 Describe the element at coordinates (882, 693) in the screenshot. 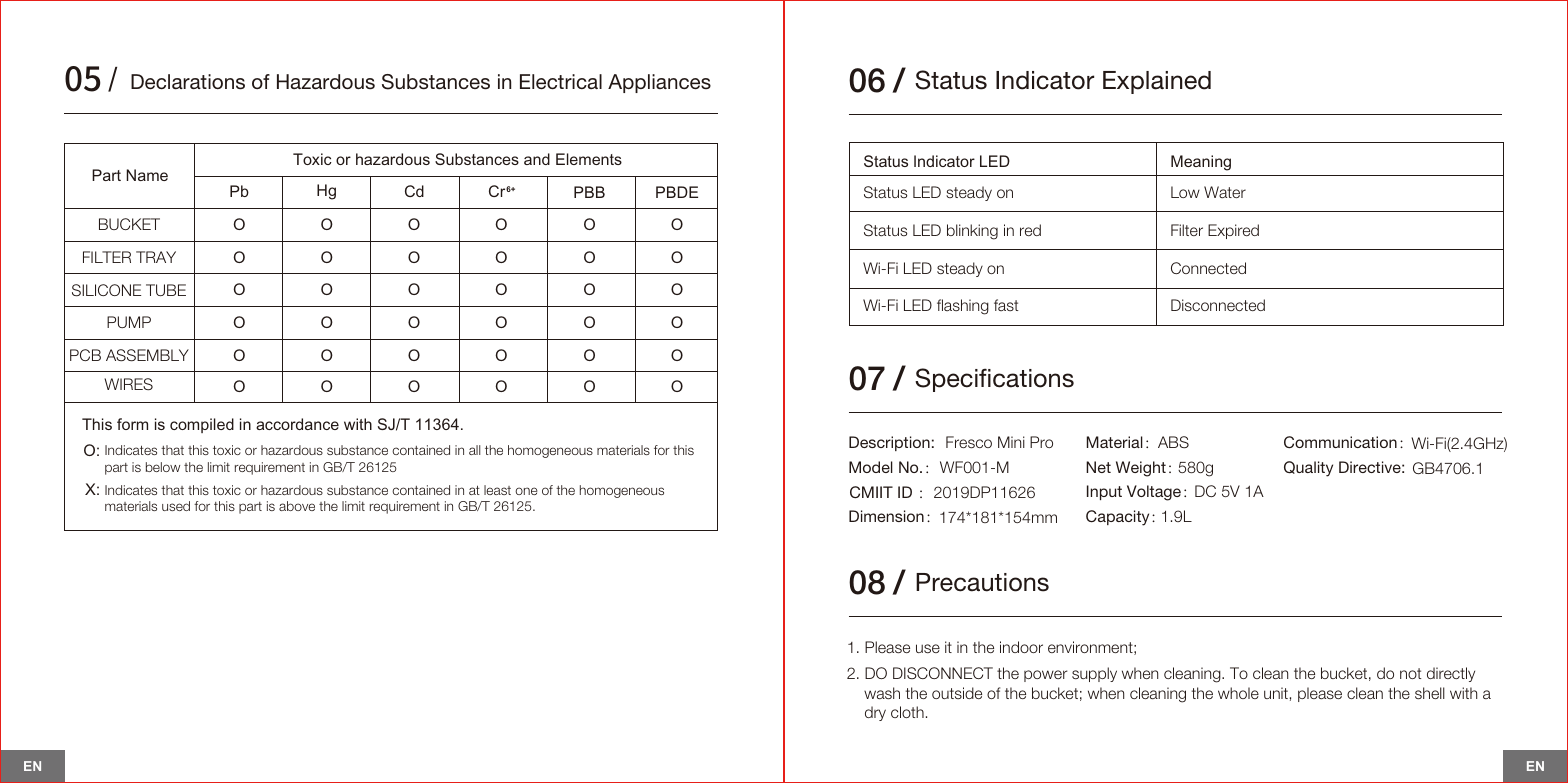

I see `wash` at that location.
